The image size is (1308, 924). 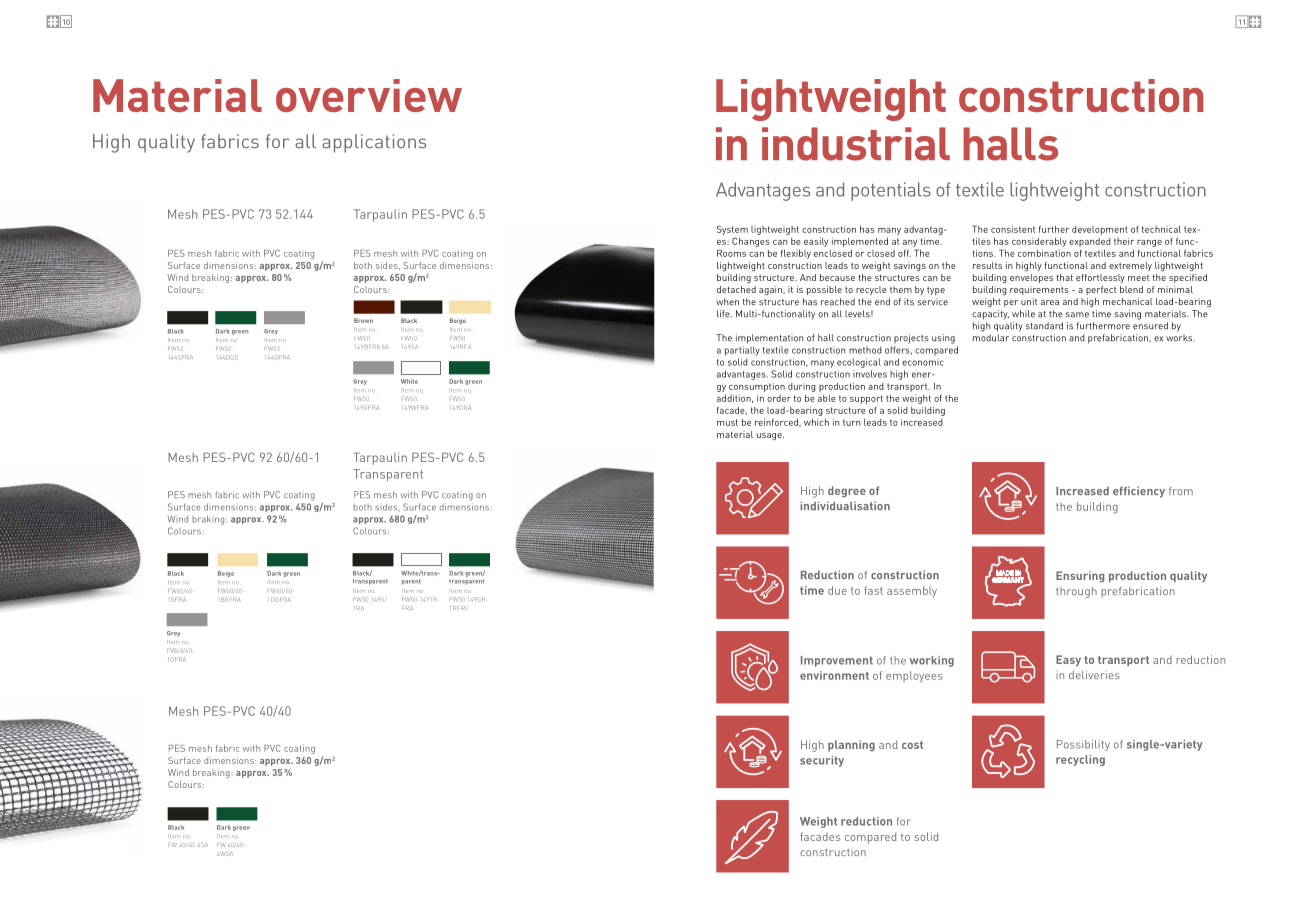 What do you see at coordinates (369, 95) in the screenshot?
I see `overview` at bounding box center [369, 95].
